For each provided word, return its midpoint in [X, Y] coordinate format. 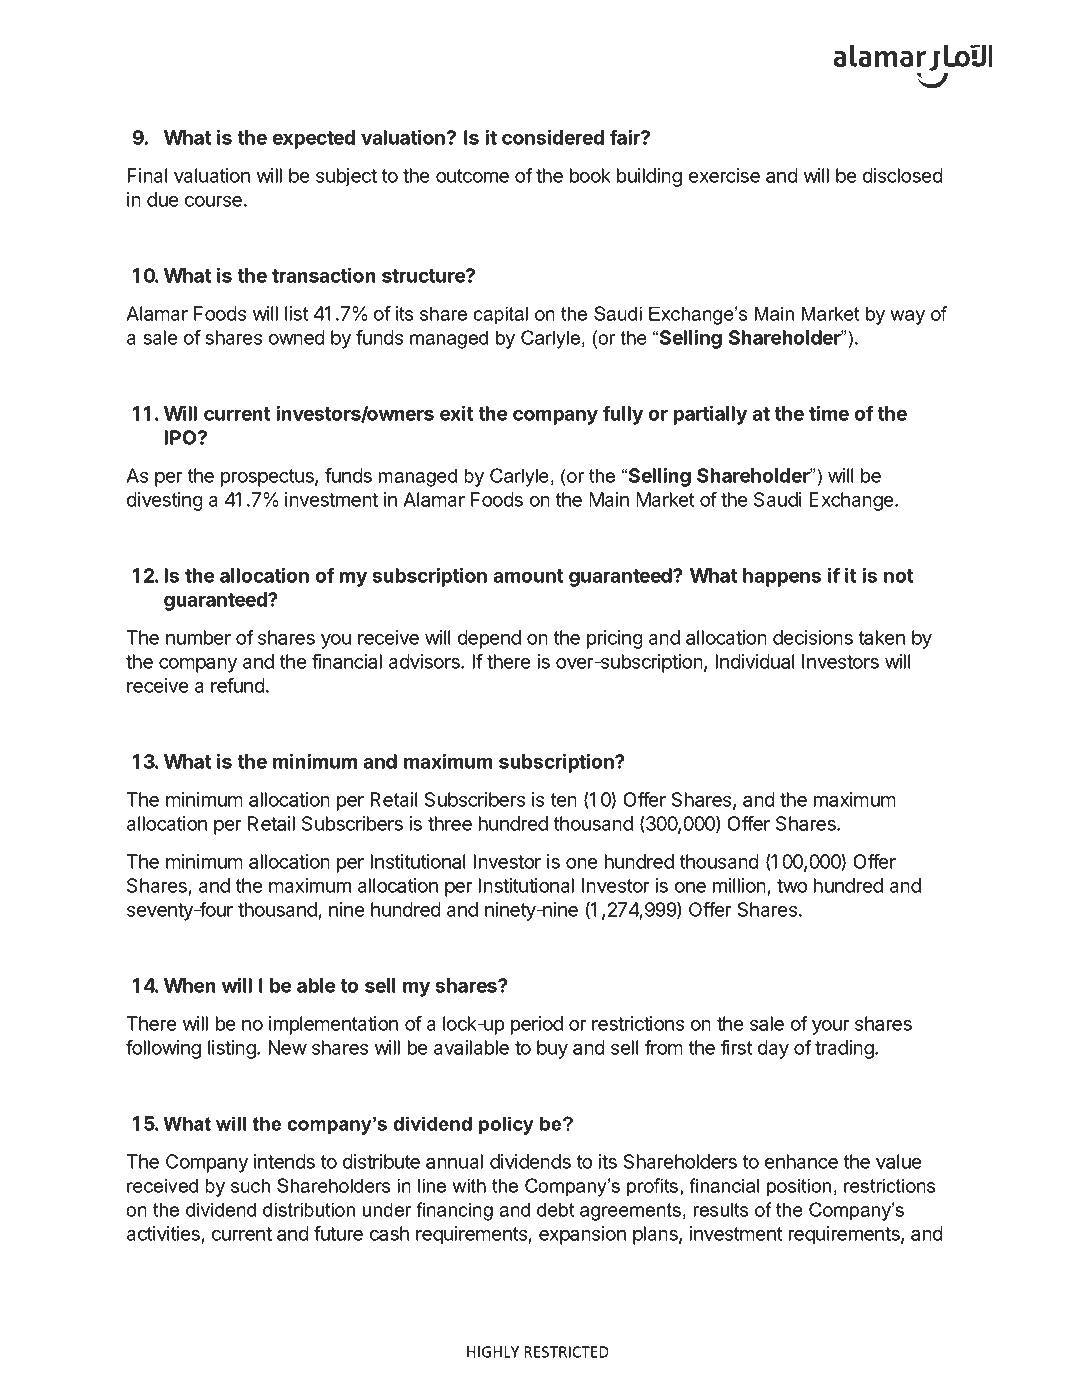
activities [164, 1235]
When [190, 985]
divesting [165, 501]
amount [528, 576]
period [537, 1025]
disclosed [903, 175]
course [213, 201]
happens [782, 577]
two [792, 886]
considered [553, 137]
